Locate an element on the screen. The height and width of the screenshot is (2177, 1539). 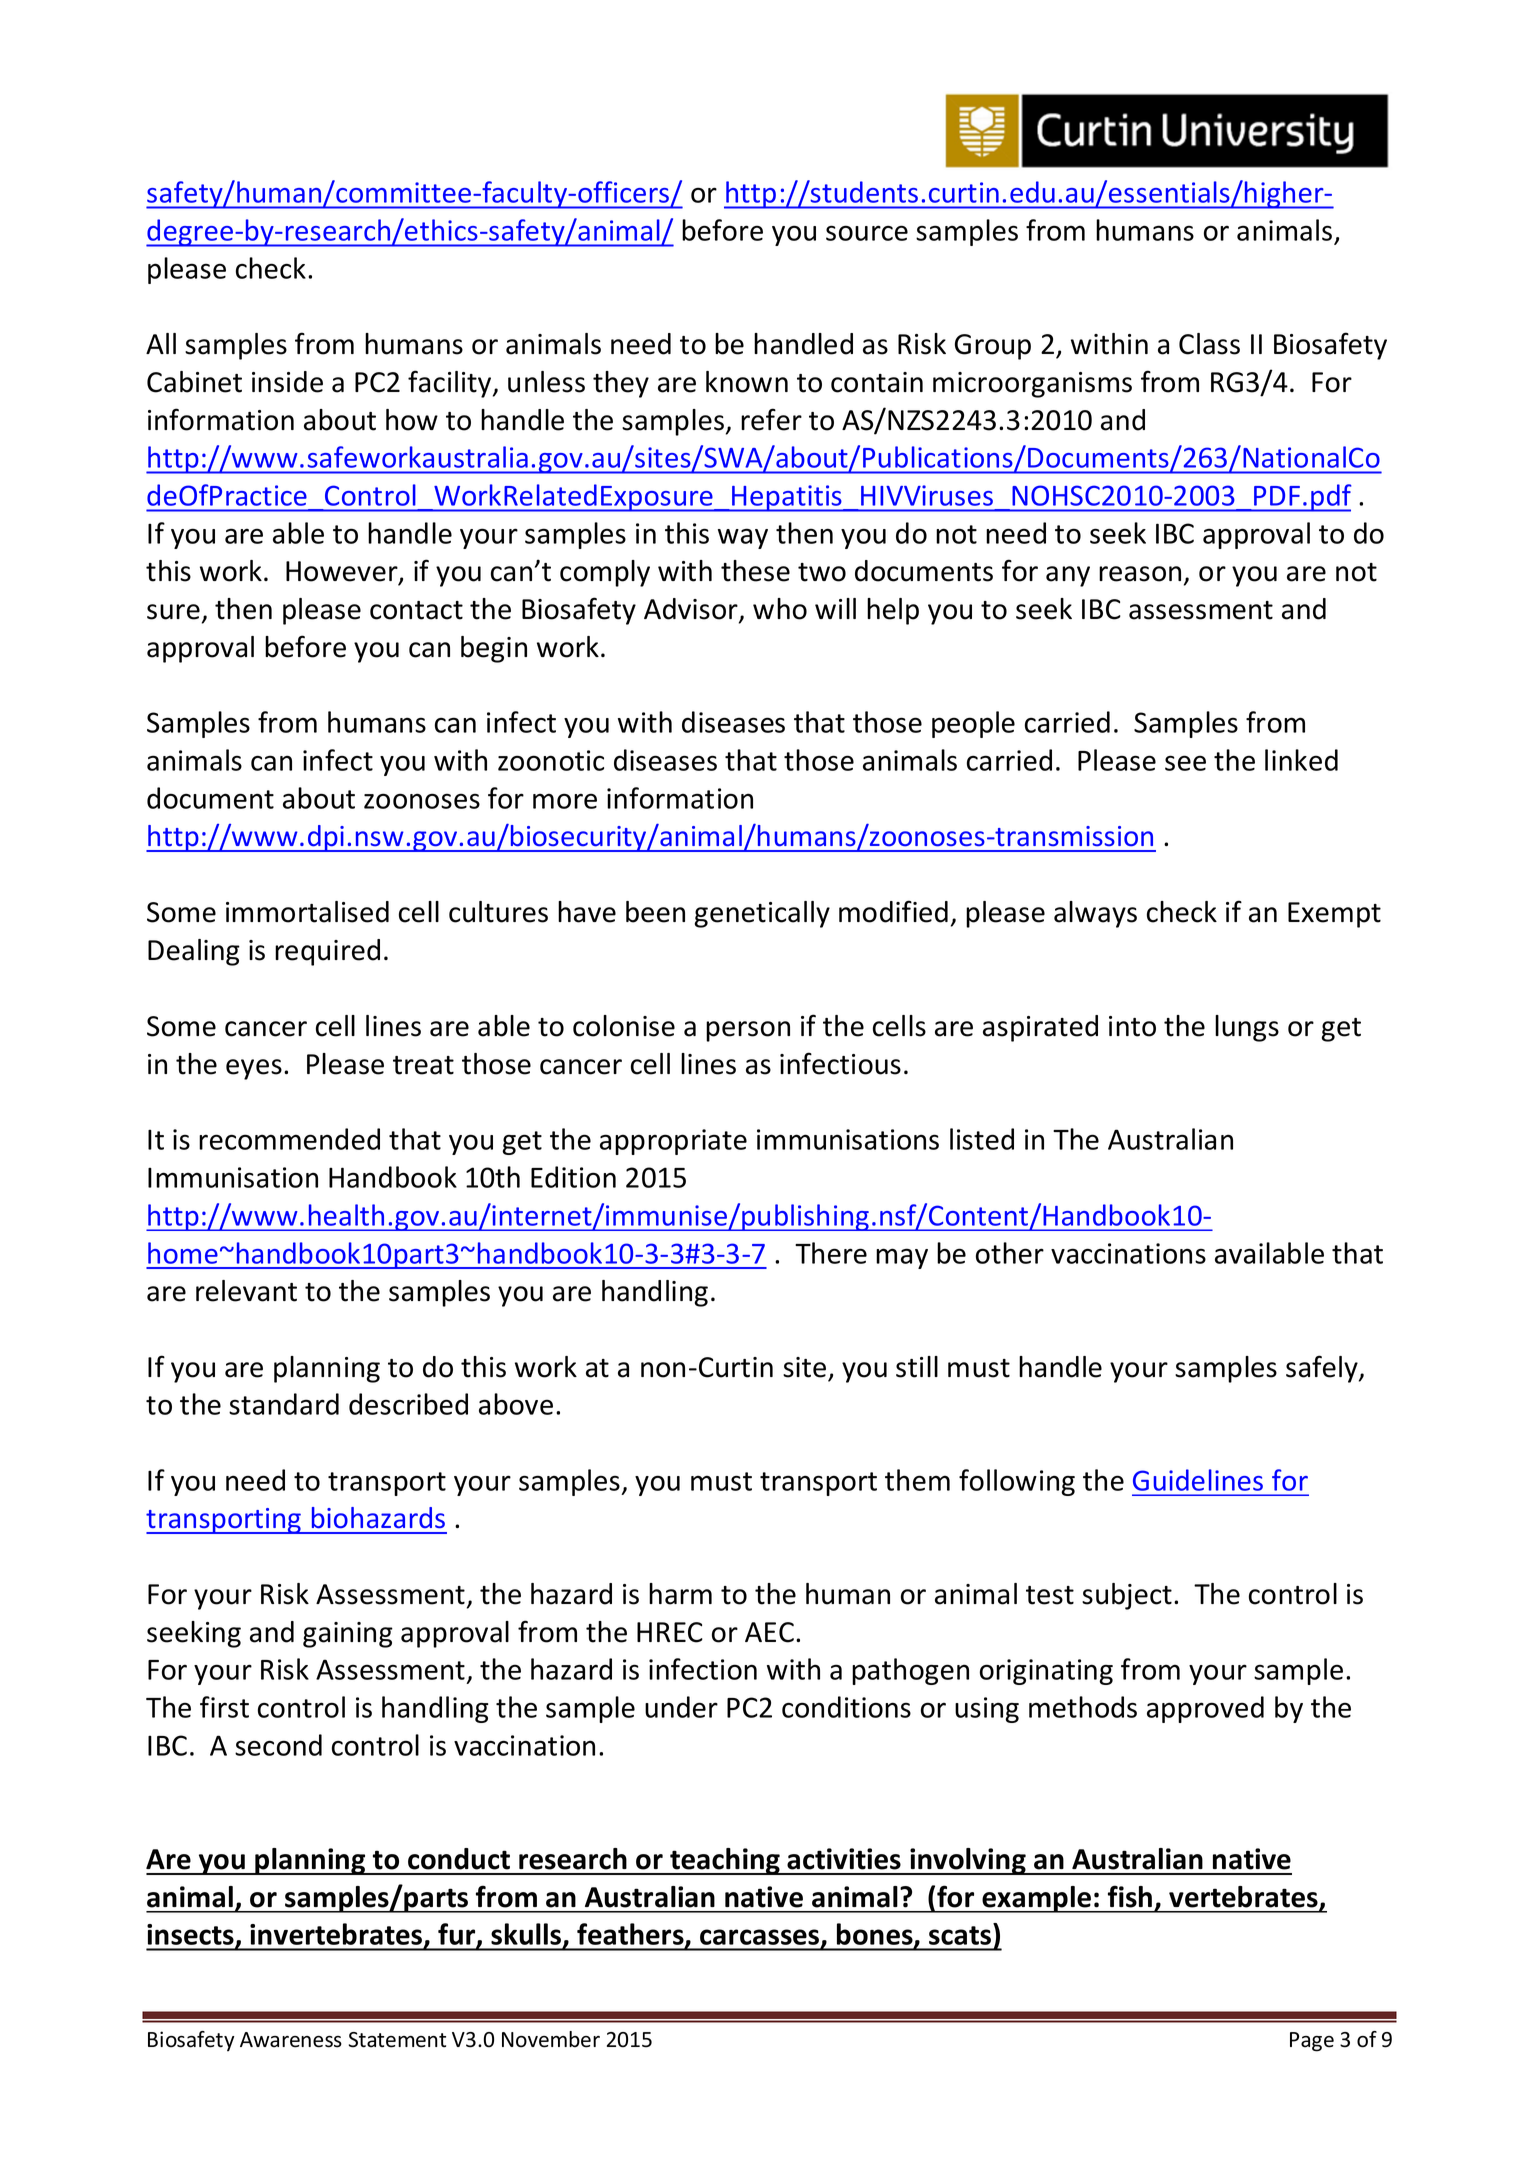
appropriate is located at coordinates (673, 1142).
